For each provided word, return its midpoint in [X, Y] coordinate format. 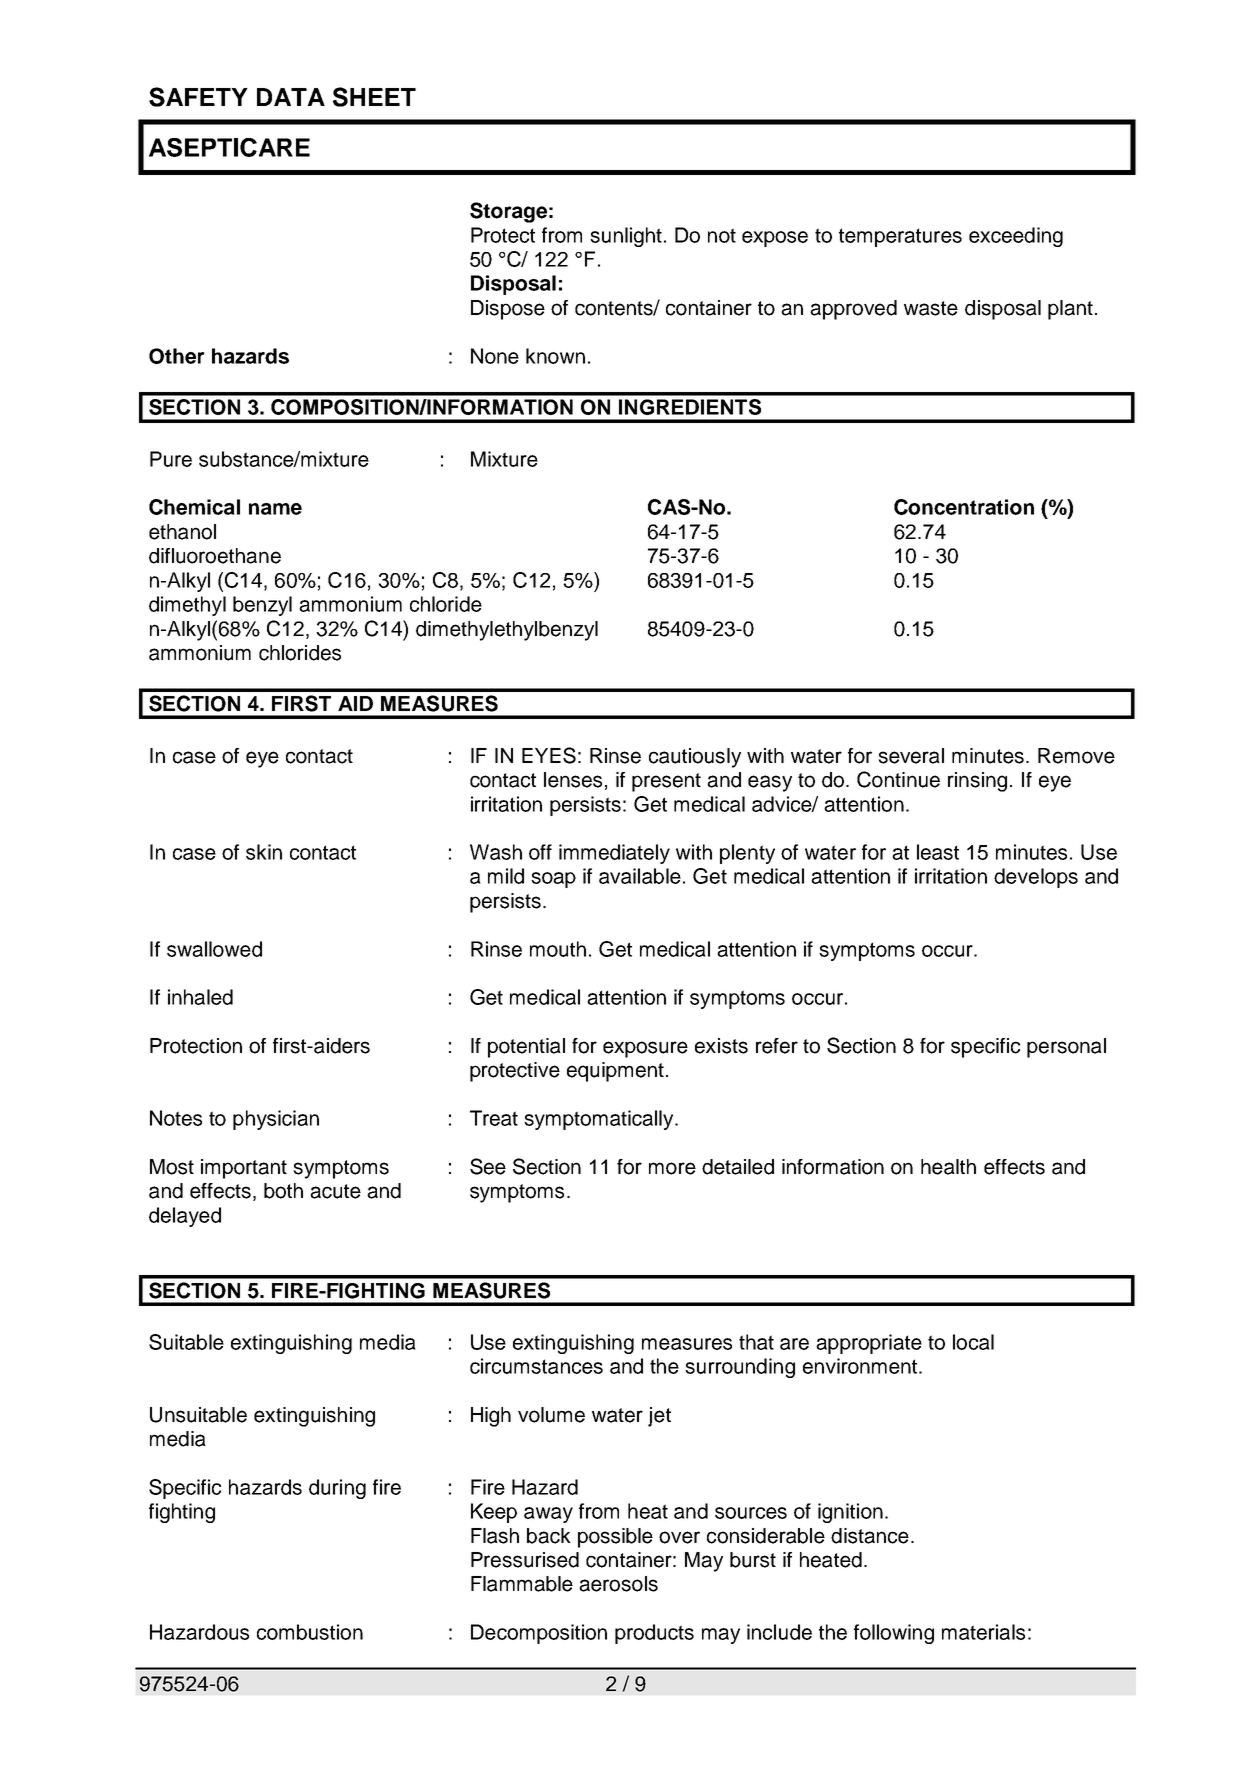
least [938, 852]
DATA [291, 97]
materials [983, 1632]
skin [264, 852]
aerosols [618, 1584]
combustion [310, 1632]
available [640, 876]
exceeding [1016, 237]
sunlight [626, 237]
